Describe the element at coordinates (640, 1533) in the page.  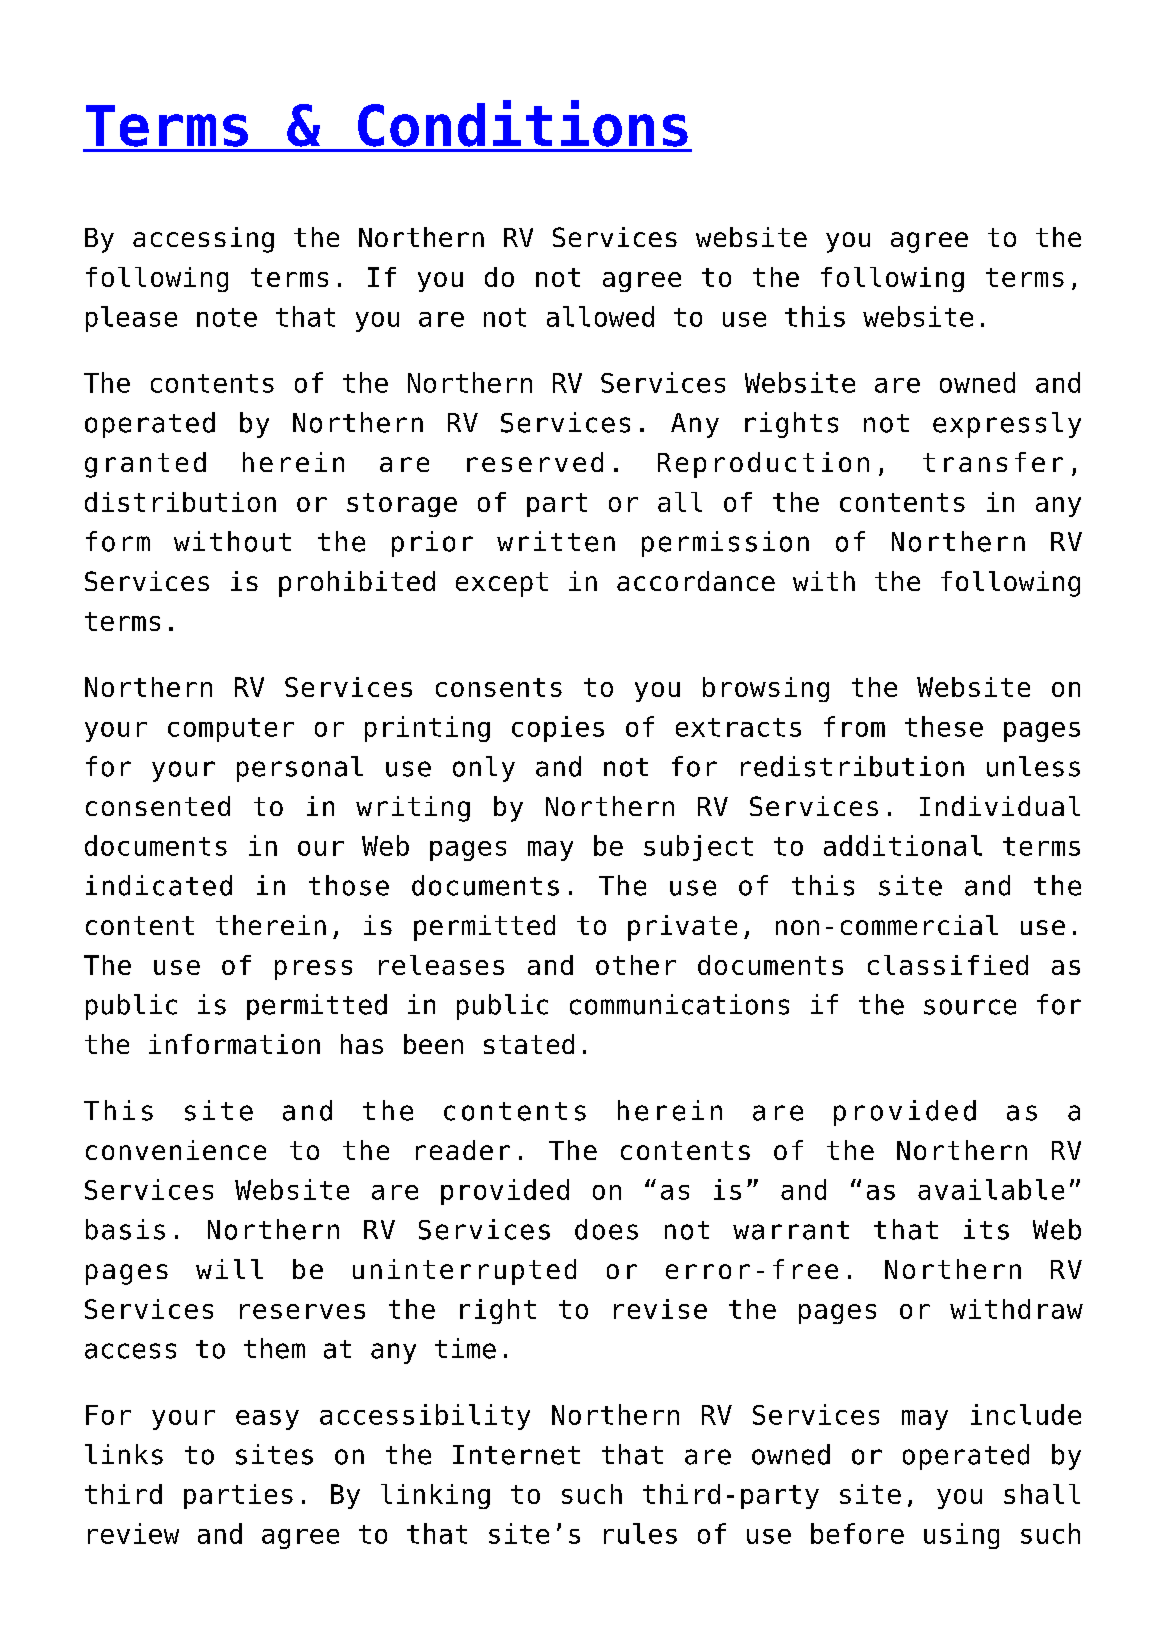
I see `rules` at that location.
